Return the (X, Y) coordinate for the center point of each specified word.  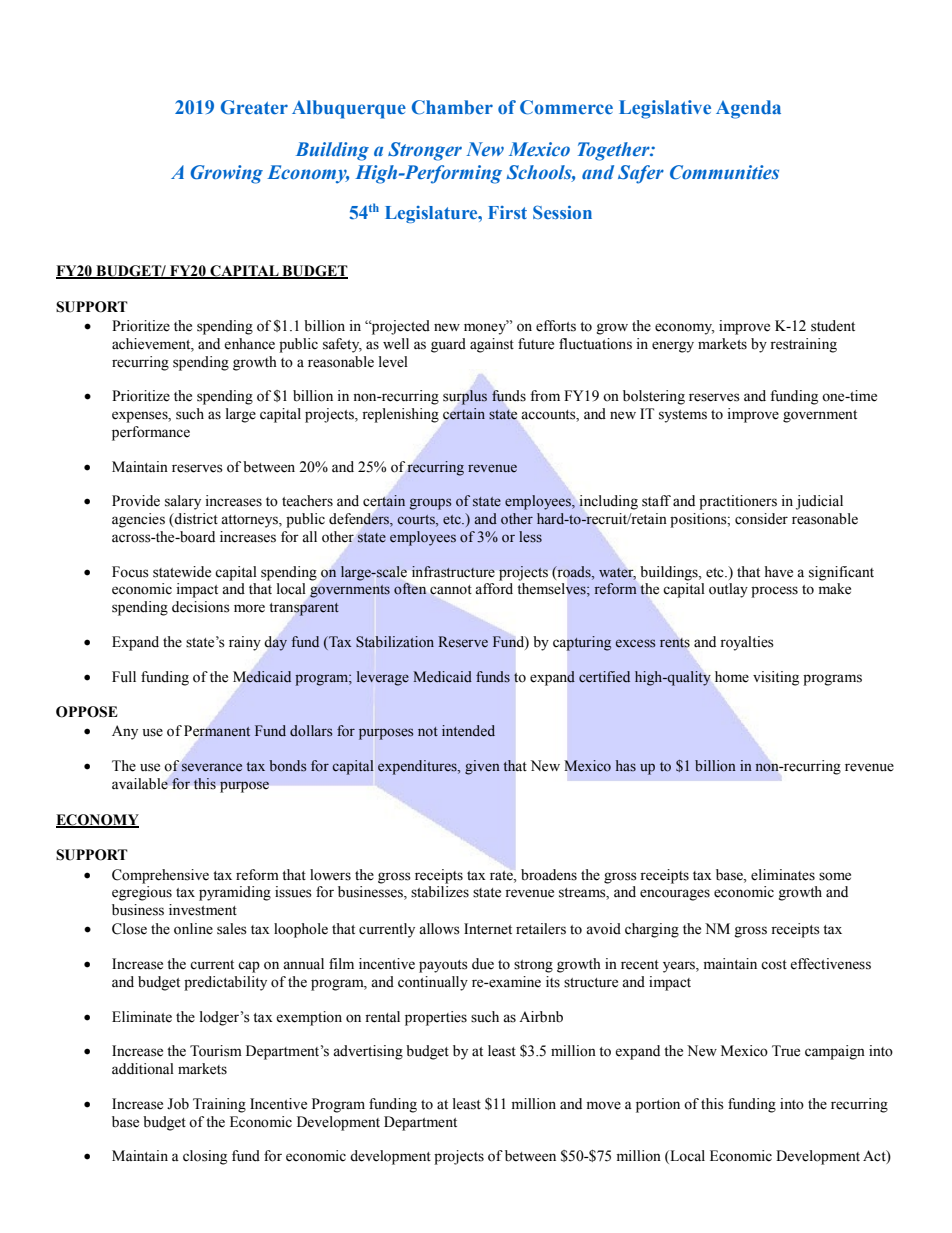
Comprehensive (160, 876)
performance (151, 433)
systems (683, 416)
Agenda (748, 109)
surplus (465, 397)
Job (178, 1104)
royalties (747, 643)
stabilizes (440, 892)
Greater (254, 107)
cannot (451, 590)
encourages (675, 895)
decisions (201, 607)
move (604, 1105)
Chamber (452, 107)
